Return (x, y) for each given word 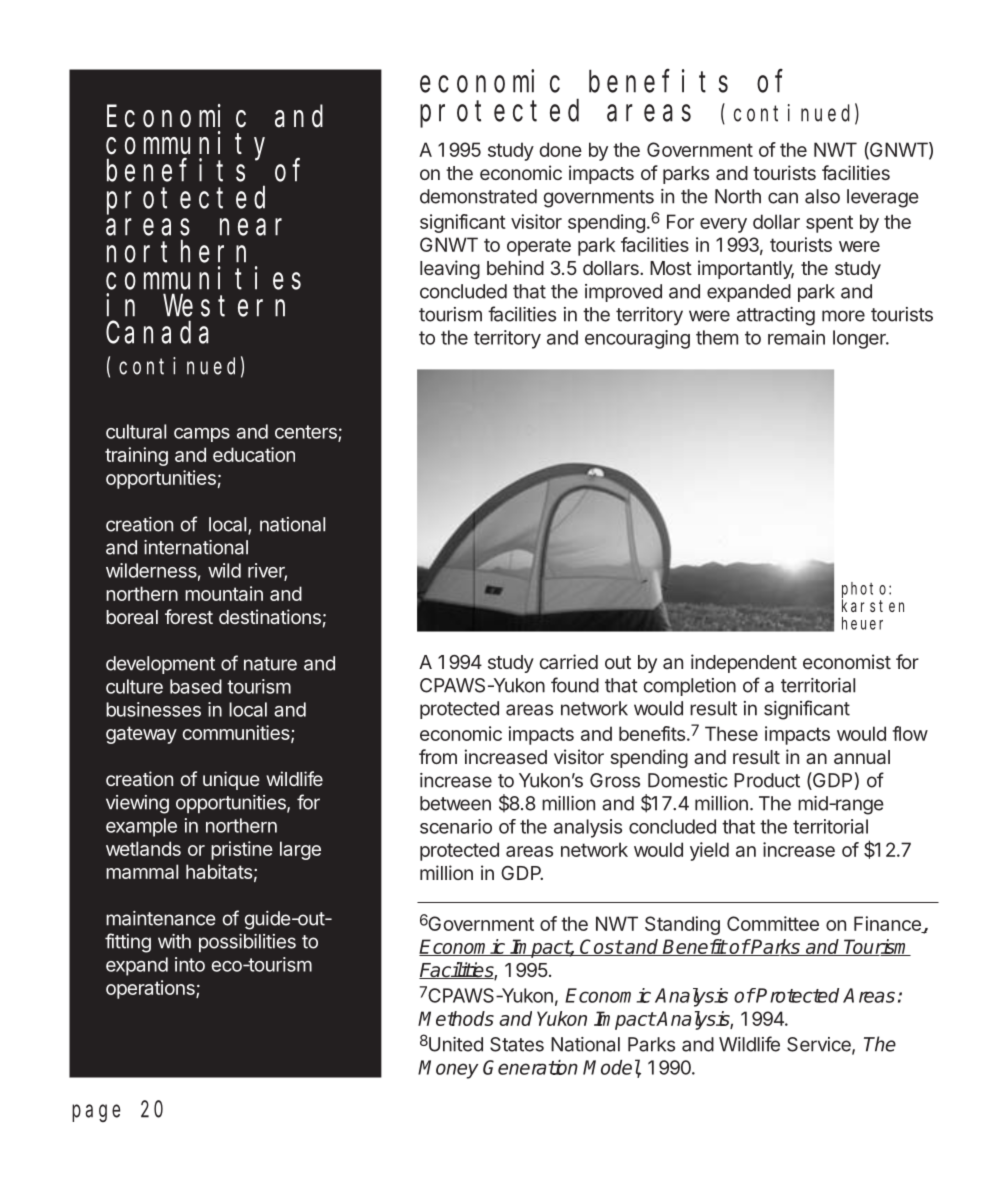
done (560, 149)
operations (151, 989)
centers (307, 433)
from (438, 756)
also (822, 196)
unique (231, 780)
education (254, 454)
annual (862, 757)
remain (796, 337)
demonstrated (478, 196)
